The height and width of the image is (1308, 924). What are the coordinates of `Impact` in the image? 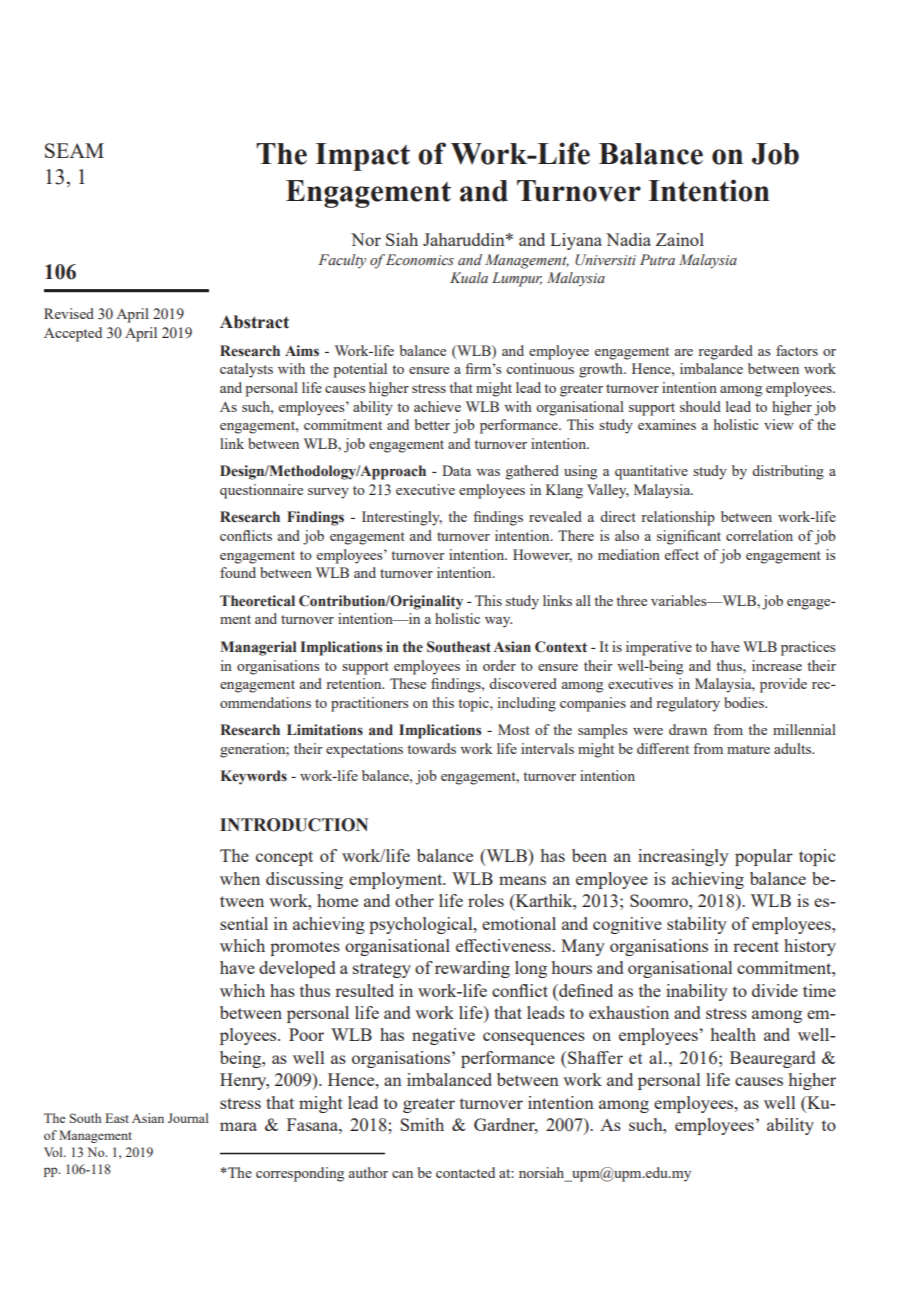 It's located at (363, 157).
